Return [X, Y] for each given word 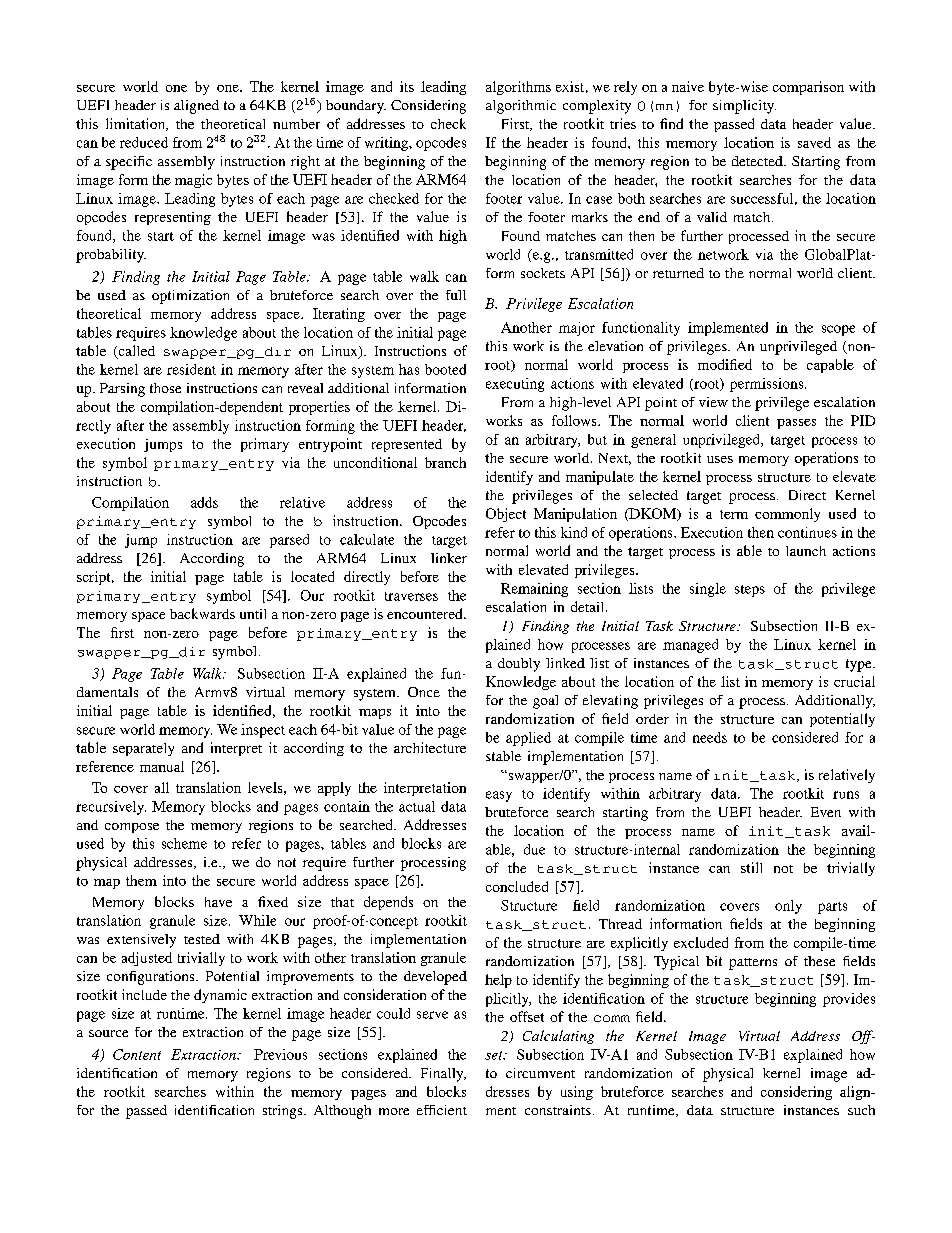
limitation [137, 124]
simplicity [744, 107]
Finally [443, 1075]
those [165, 388]
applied [528, 739]
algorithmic [521, 107]
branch [445, 462]
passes [796, 424]
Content [137, 1054]
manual [162, 766]
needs [710, 737]
